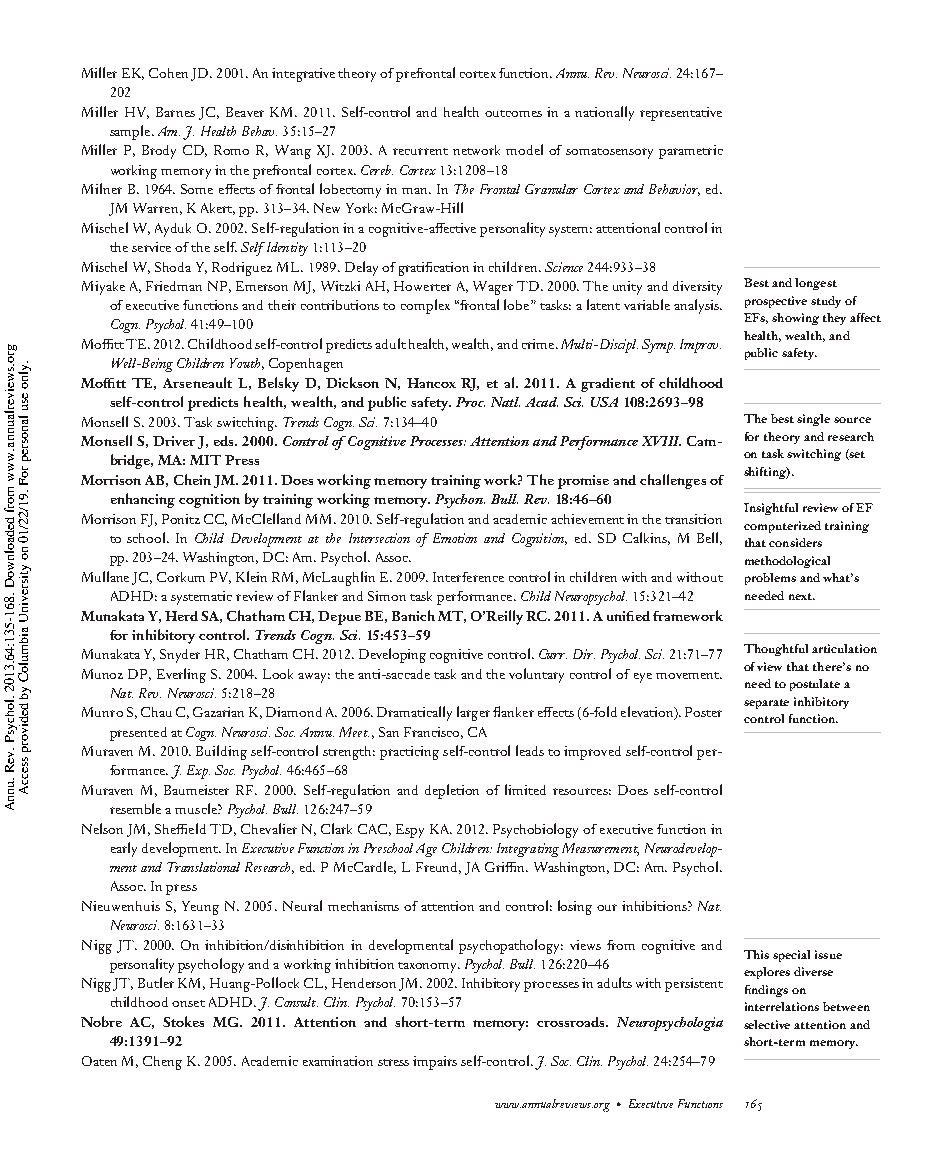 The width and height of the document is (934, 1155). What do you see at coordinates (681, 114) in the document?
I see `representative` at bounding box center [681, 114].
